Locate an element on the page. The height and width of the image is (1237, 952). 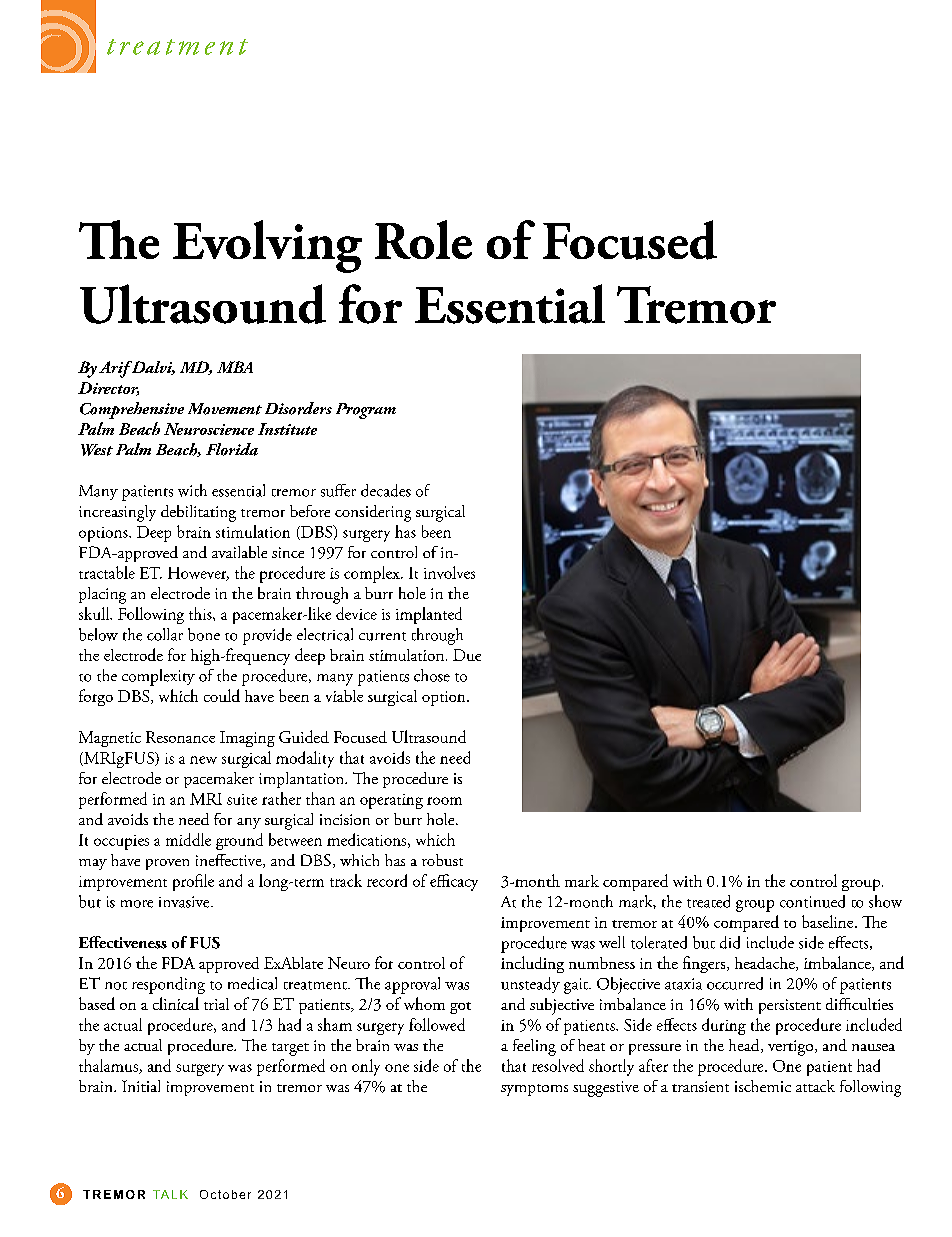
feeling is located at coordinates (534, 1047).
